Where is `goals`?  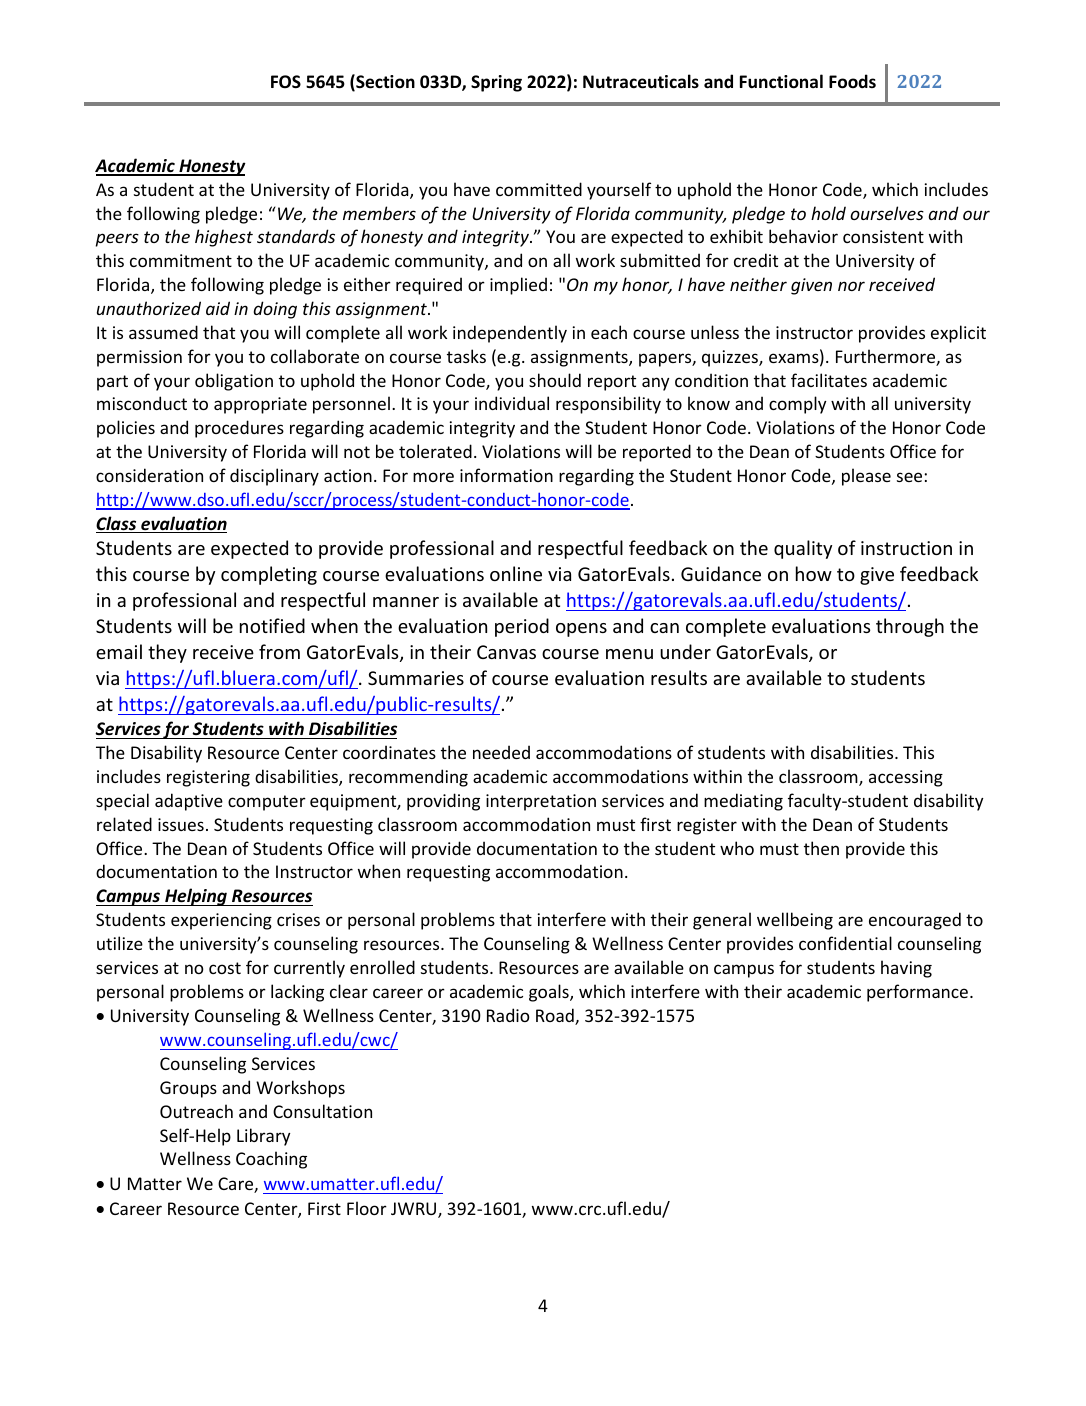
goals is located at coordinates (550, 993).
